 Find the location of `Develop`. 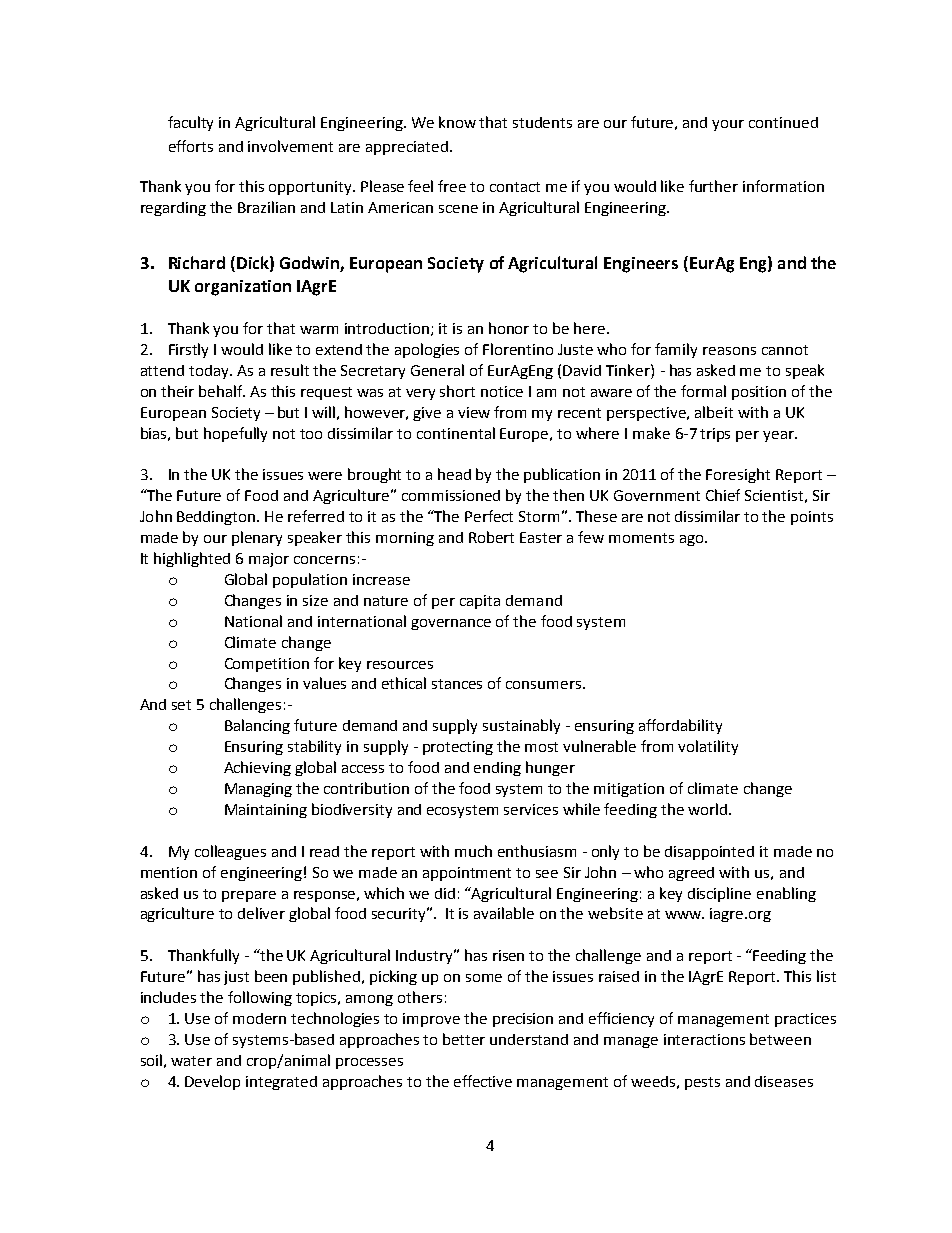

Develop is located at coordinates (212, 1082).
